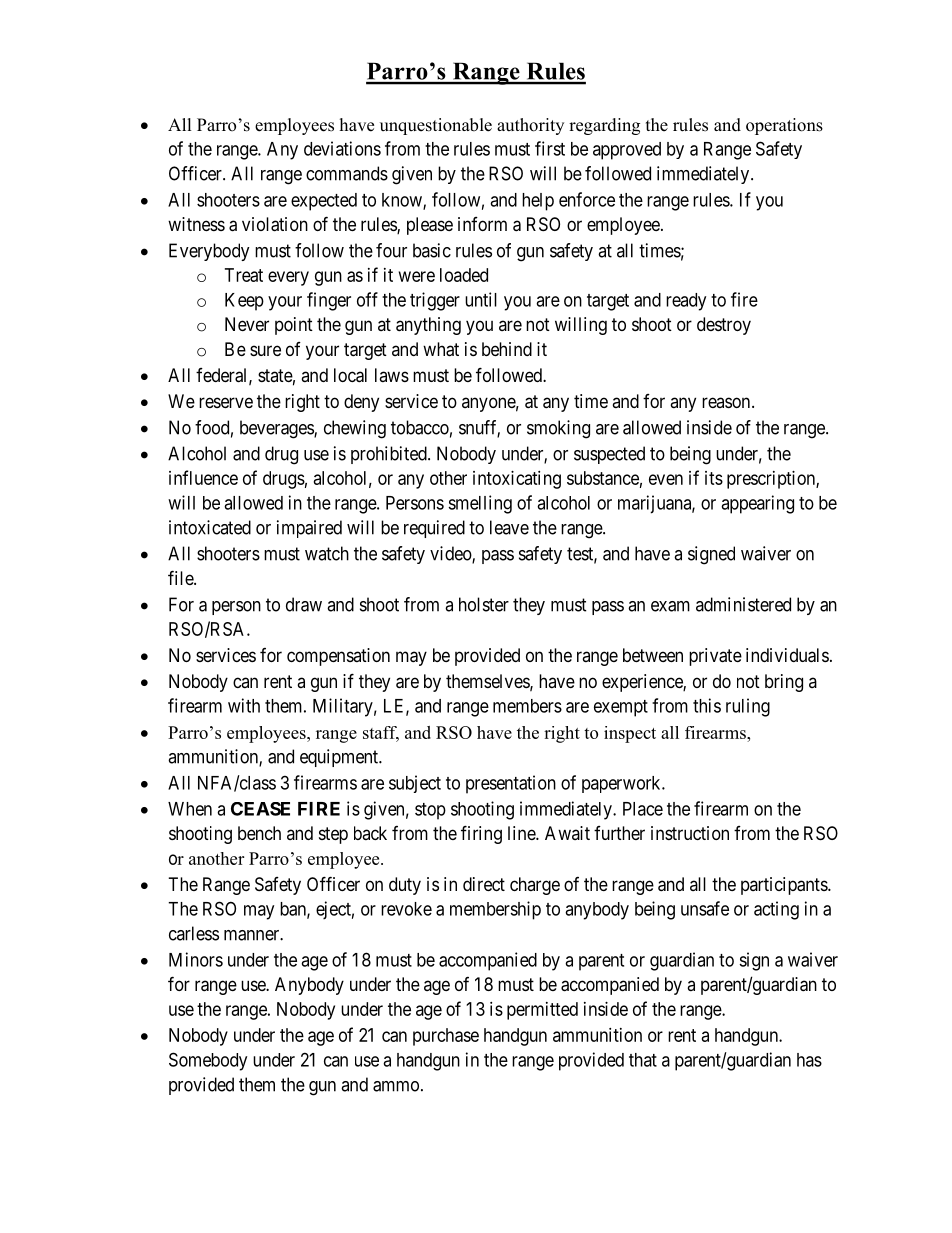 The width and height of the page is (952, 1233). What do you see at coordinates (304, 604) in the page?
I see `draw` at bounding box center [304, 604].
